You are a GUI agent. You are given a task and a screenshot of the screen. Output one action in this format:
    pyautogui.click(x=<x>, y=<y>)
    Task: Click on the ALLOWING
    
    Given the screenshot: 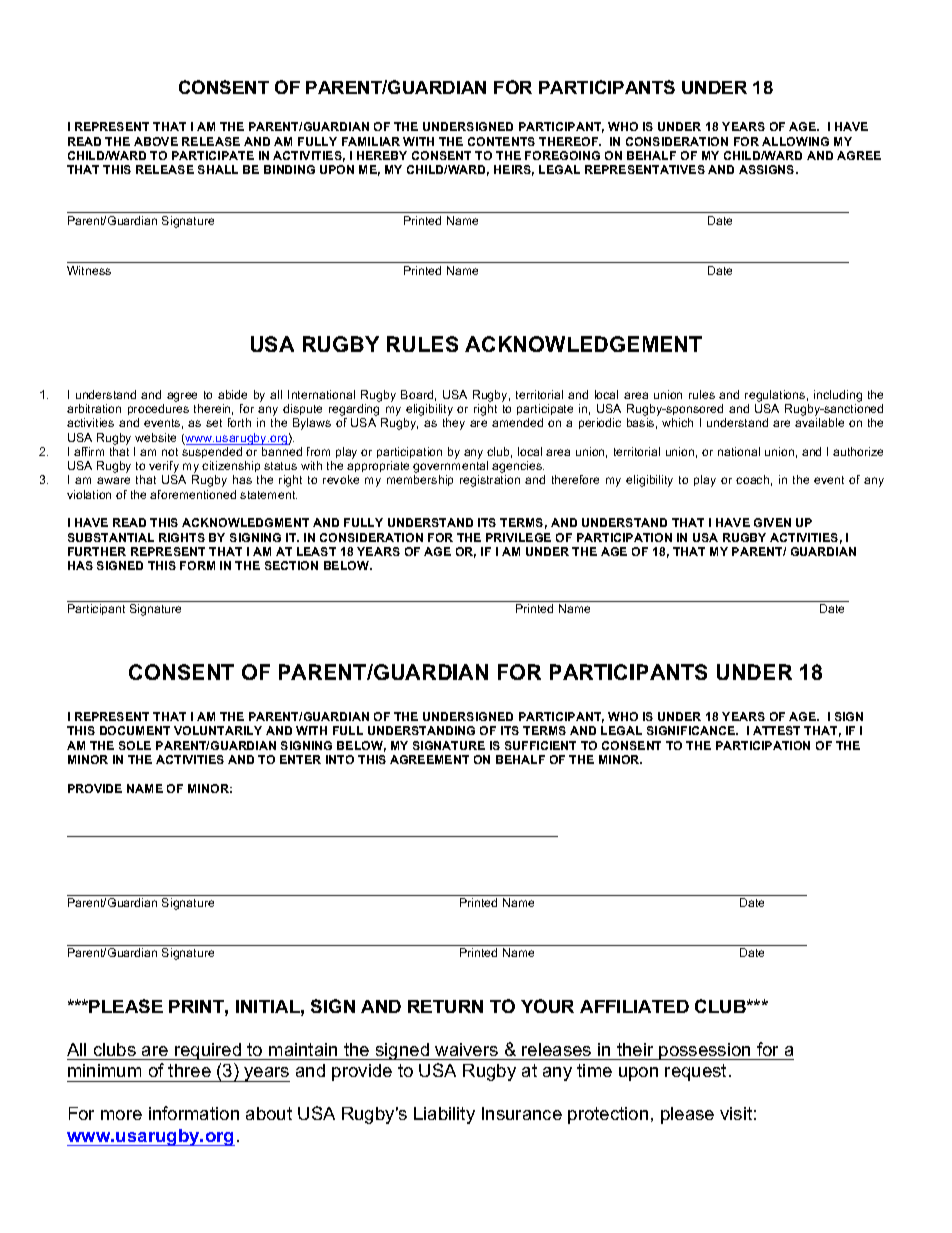 What is the action you would take?
    pyautogui.click(x=795, y=141)
